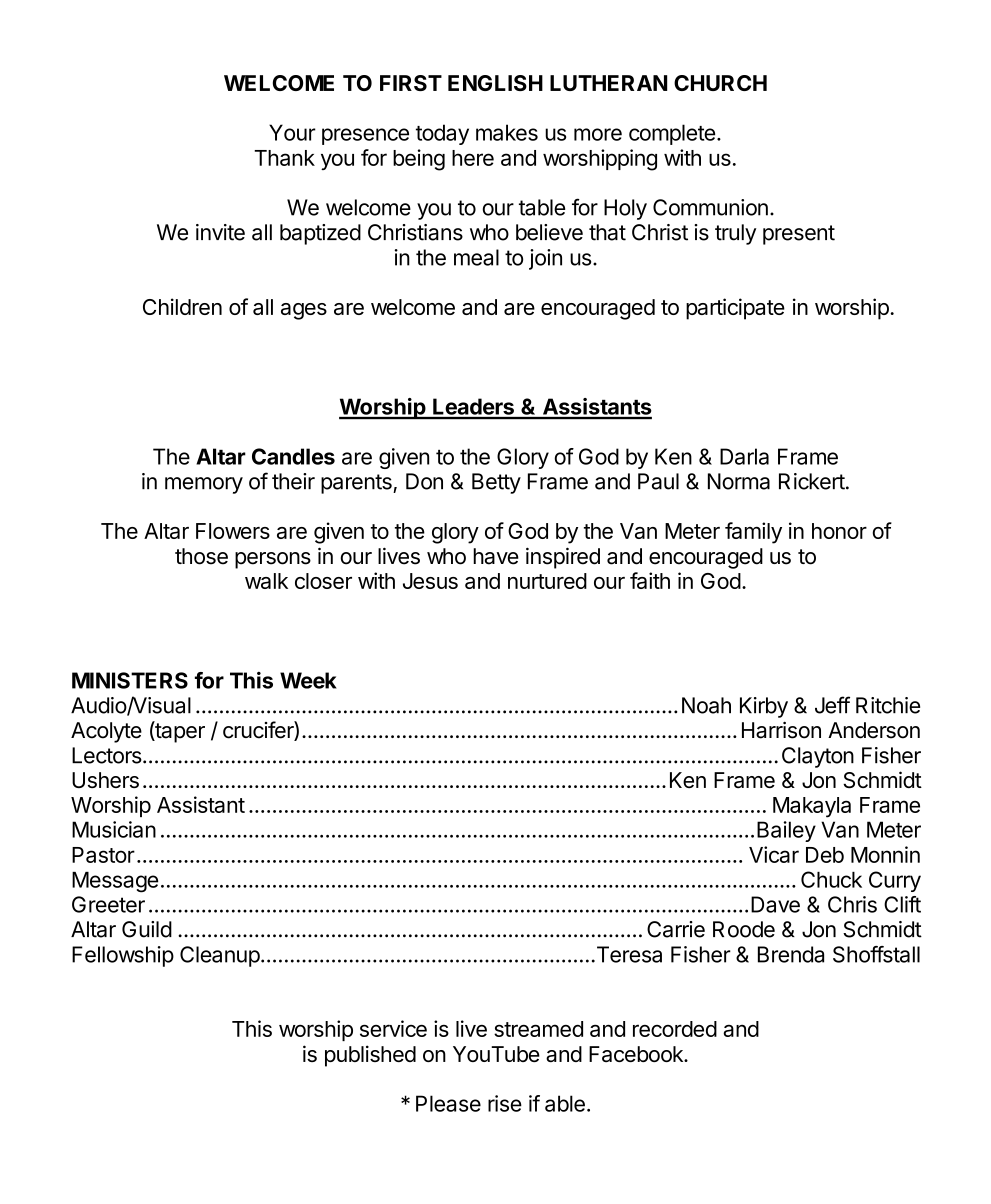  I want to click on honor, so click(839, 531).
